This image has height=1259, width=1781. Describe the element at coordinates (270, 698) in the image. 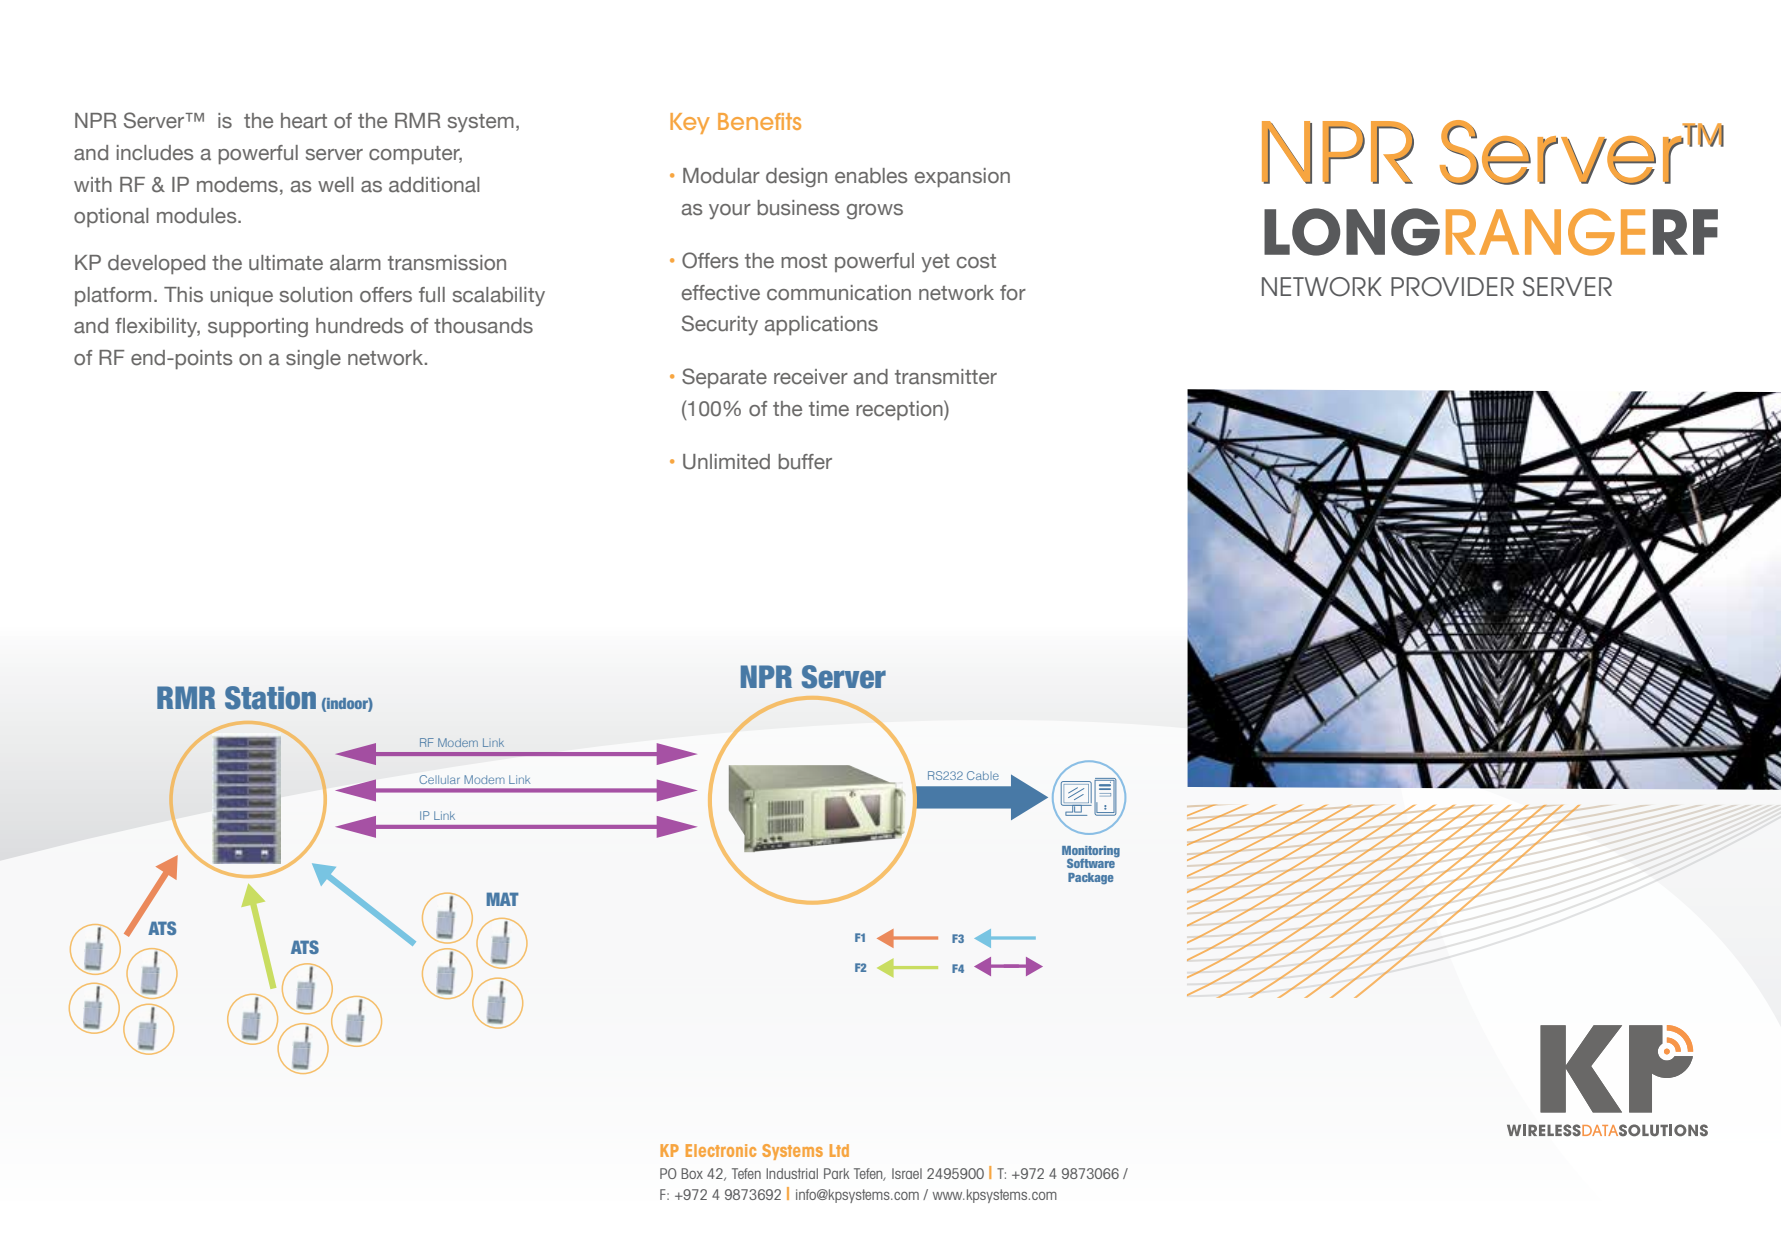

I see `Station` at that location.
